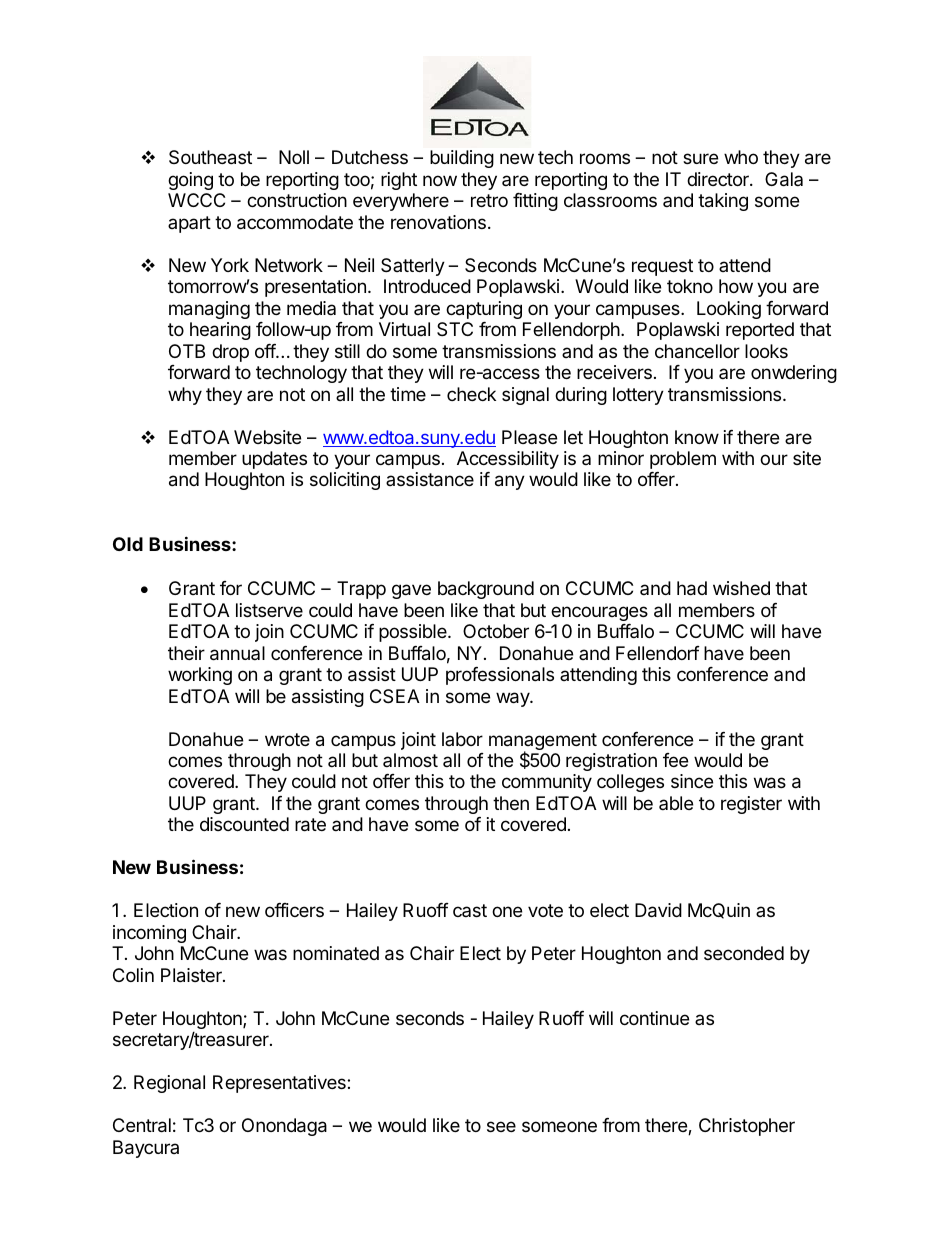 The image size is (952, 1233). What do you see at coordinates (462, 159) in the image?
I see `building` at bounding box center [462, 159].
